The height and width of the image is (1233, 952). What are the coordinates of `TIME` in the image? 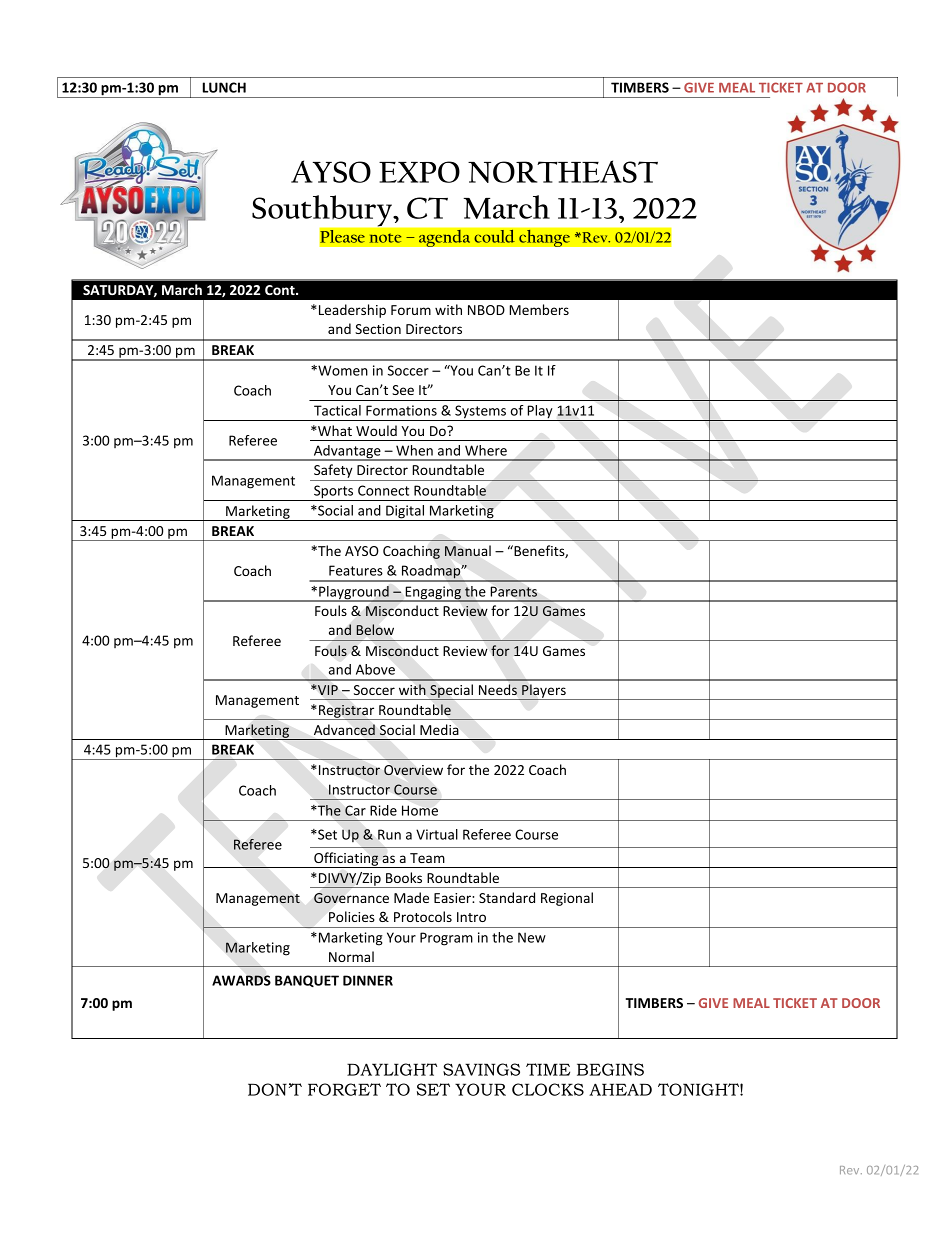 It's located at (548, 1069).
